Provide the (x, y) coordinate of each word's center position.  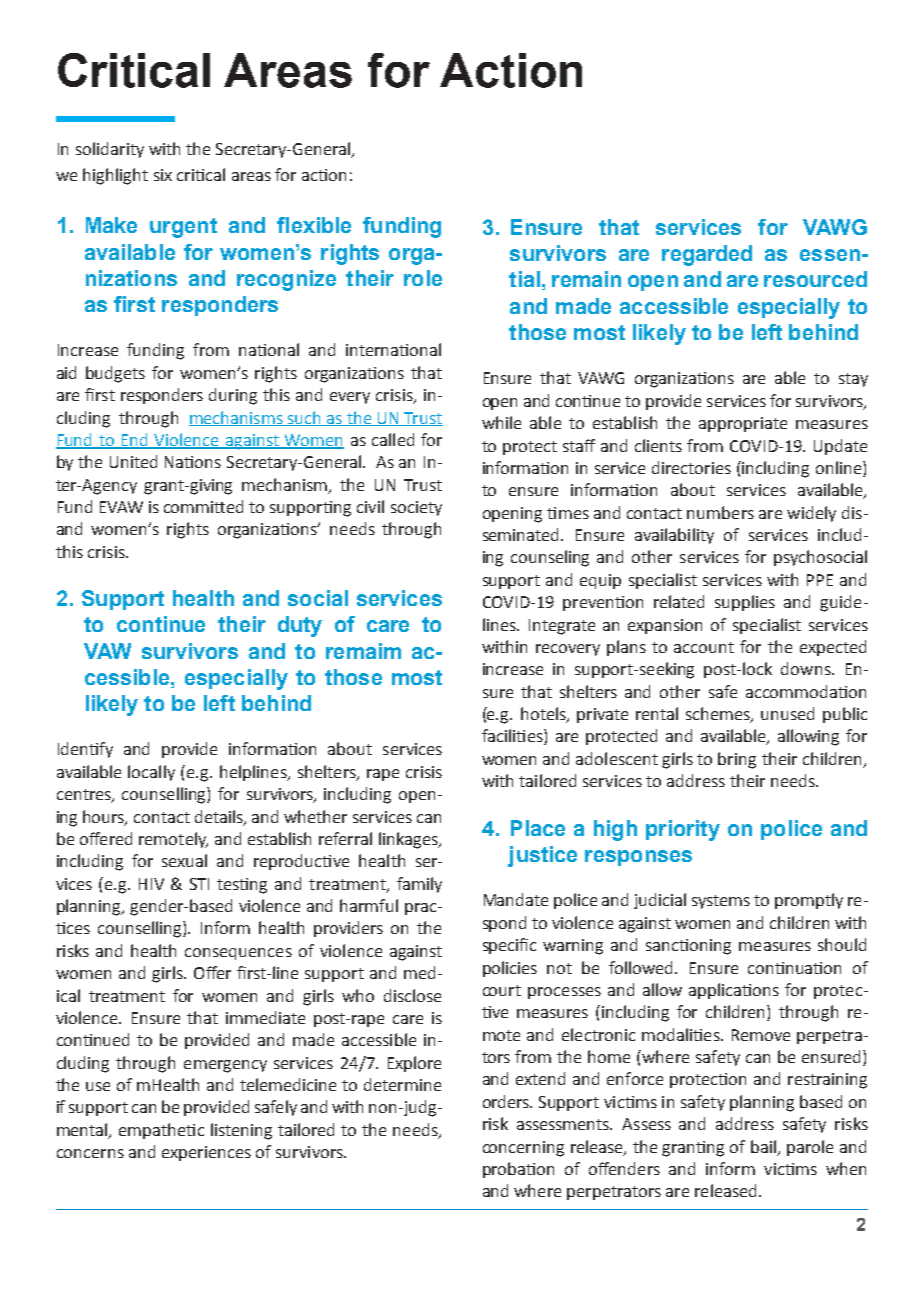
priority (683, 830)
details (220, 817)
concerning (523, 1149)
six (163, 175)
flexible (314, 225)
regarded (707, 255)
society (416, 508)
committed (203, 506)
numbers (720, 512)
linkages (409, 840)
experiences (206, 1153)
